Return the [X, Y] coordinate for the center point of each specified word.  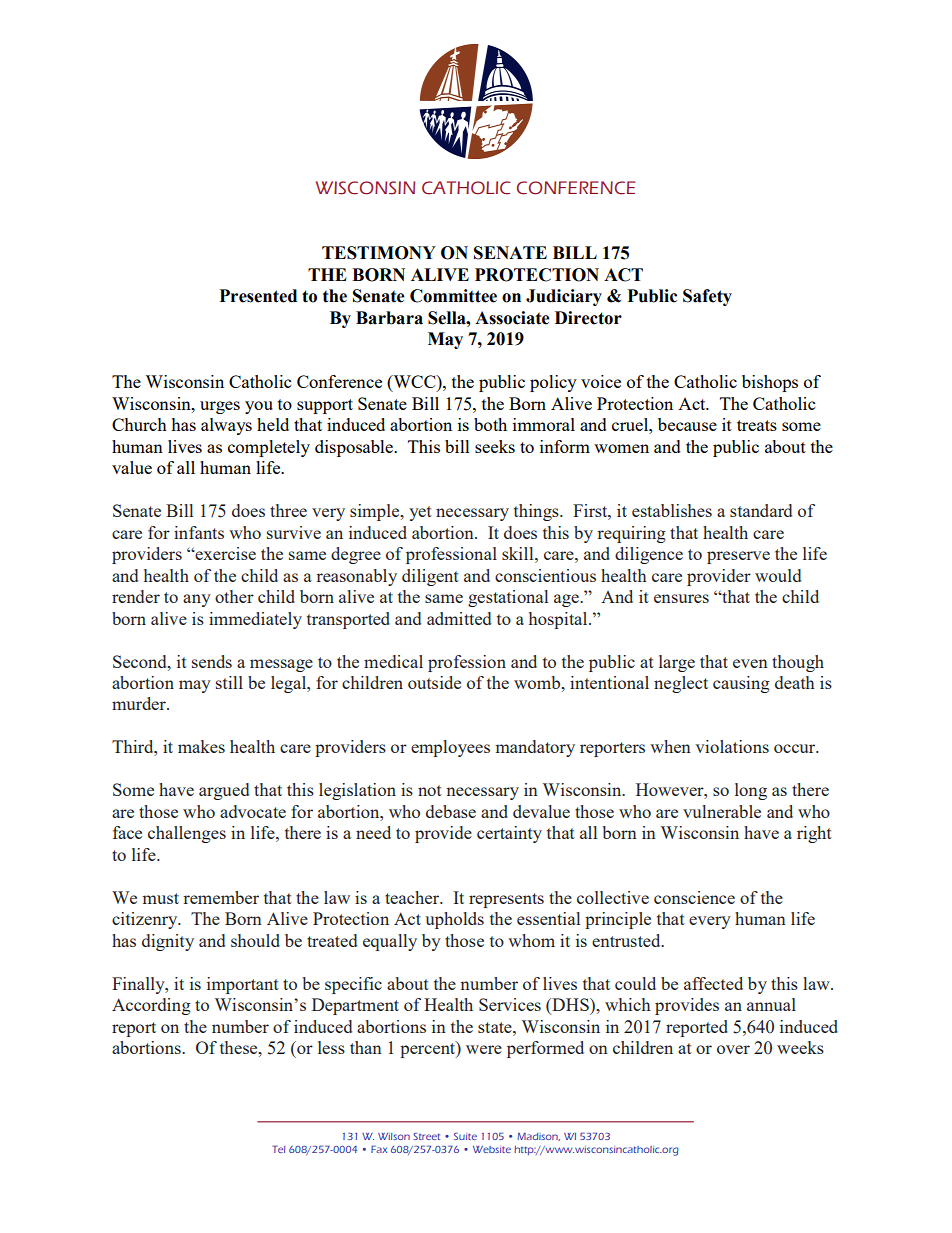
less [331, 1047]
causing [741, 684]
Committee [453, 296]
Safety [707, 297]
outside [434, 682]
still [229, 682]
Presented [258, 296]
